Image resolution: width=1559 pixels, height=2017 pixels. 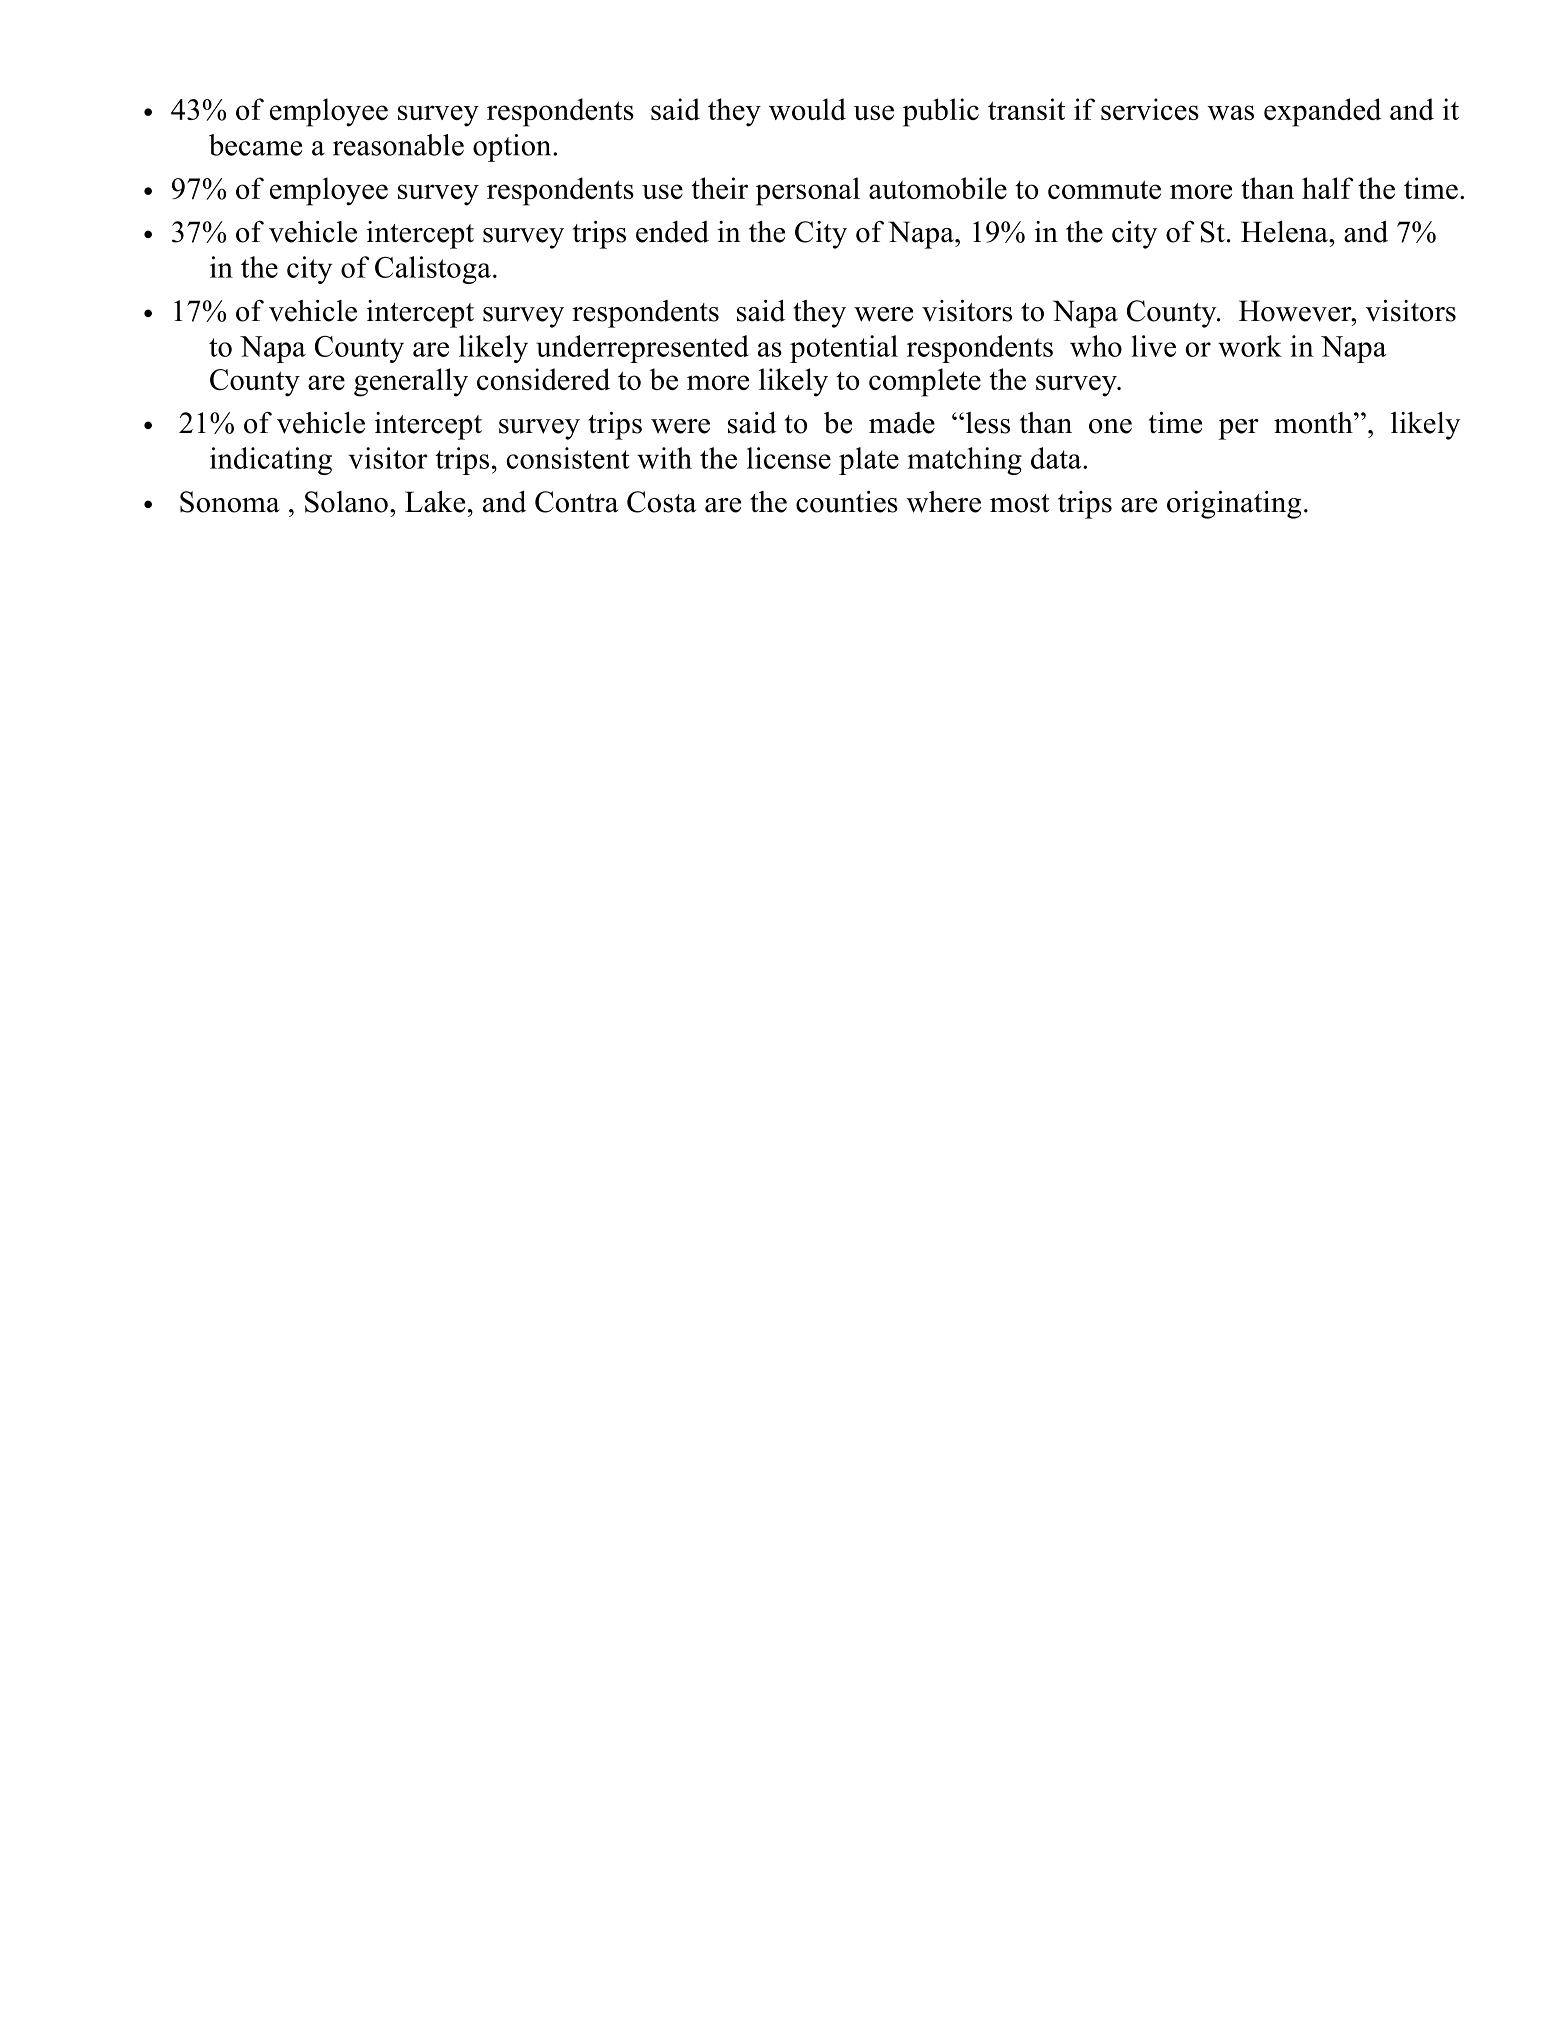 I want to click on Solano, so click(x=346, y=502).
